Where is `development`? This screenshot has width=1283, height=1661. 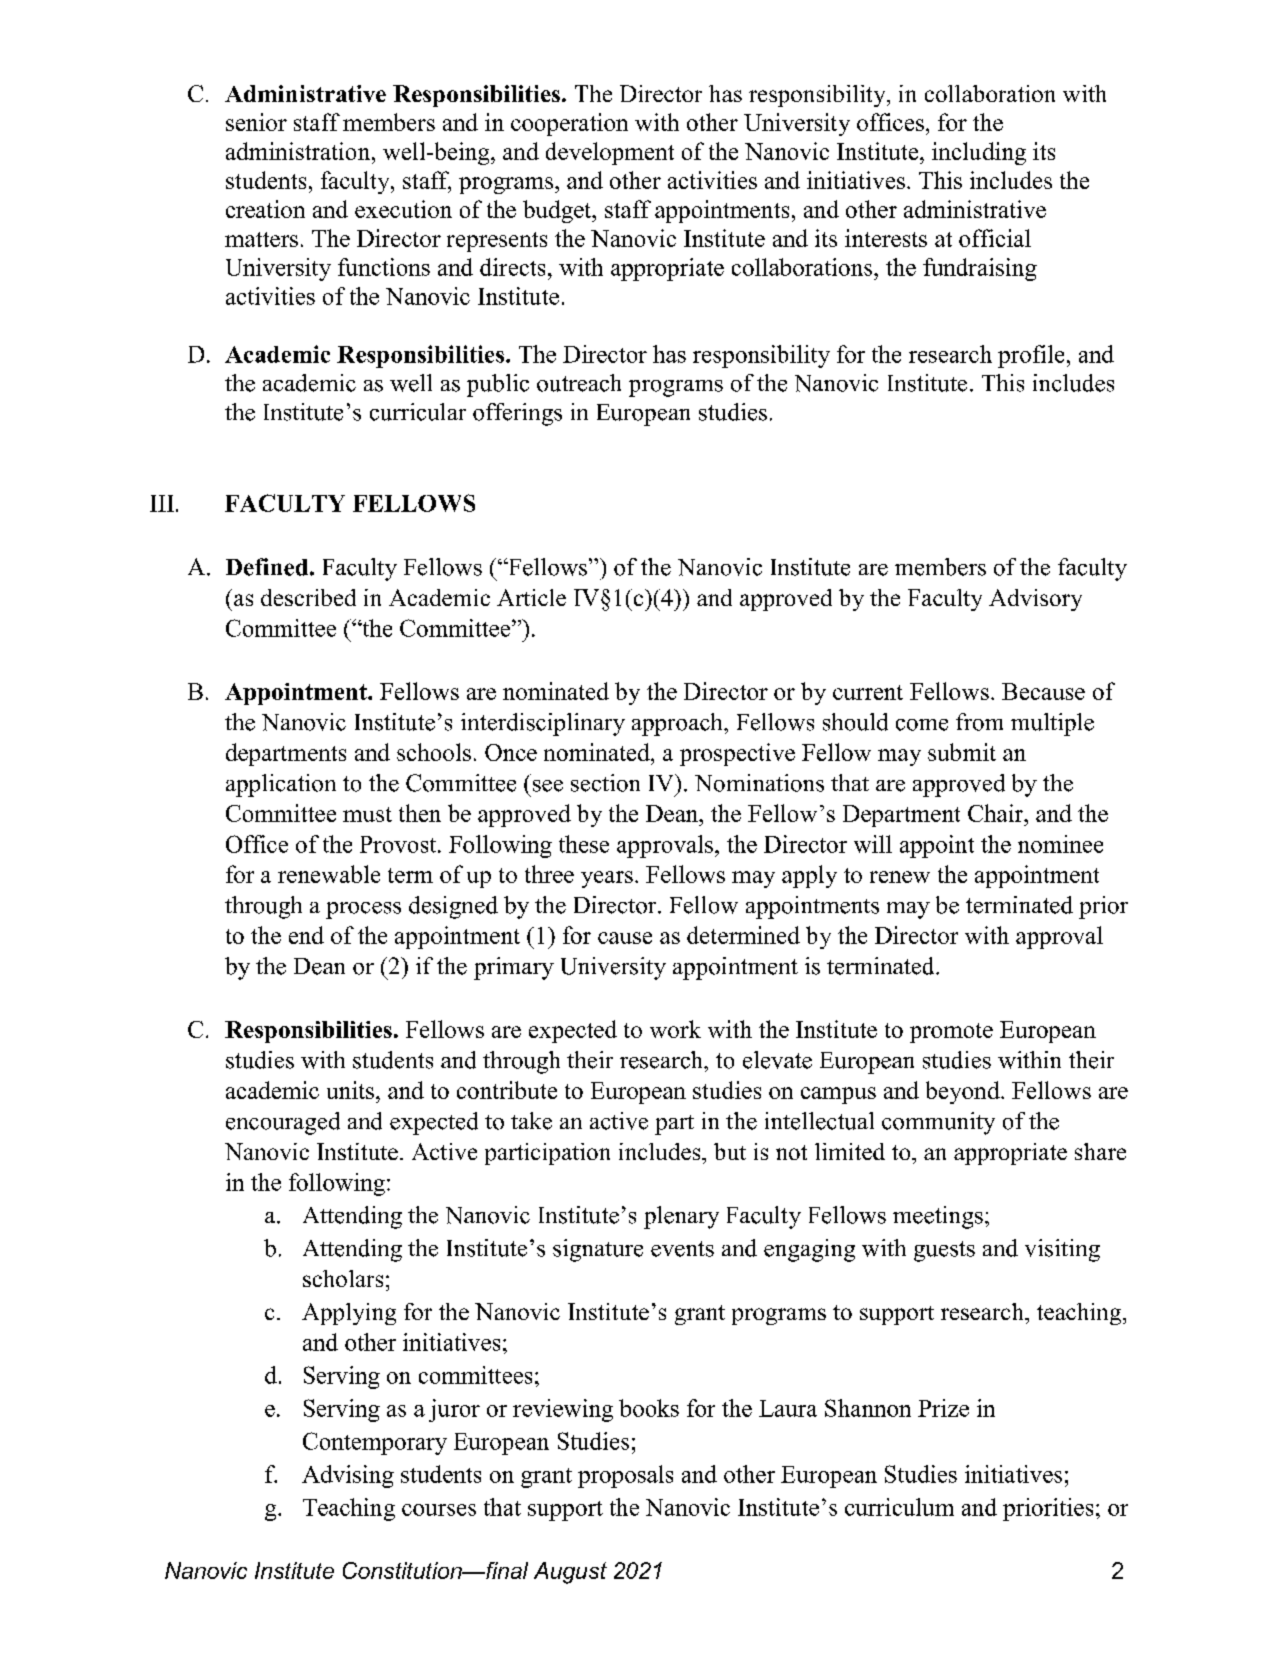
development is located at coordinates (610, 153).
